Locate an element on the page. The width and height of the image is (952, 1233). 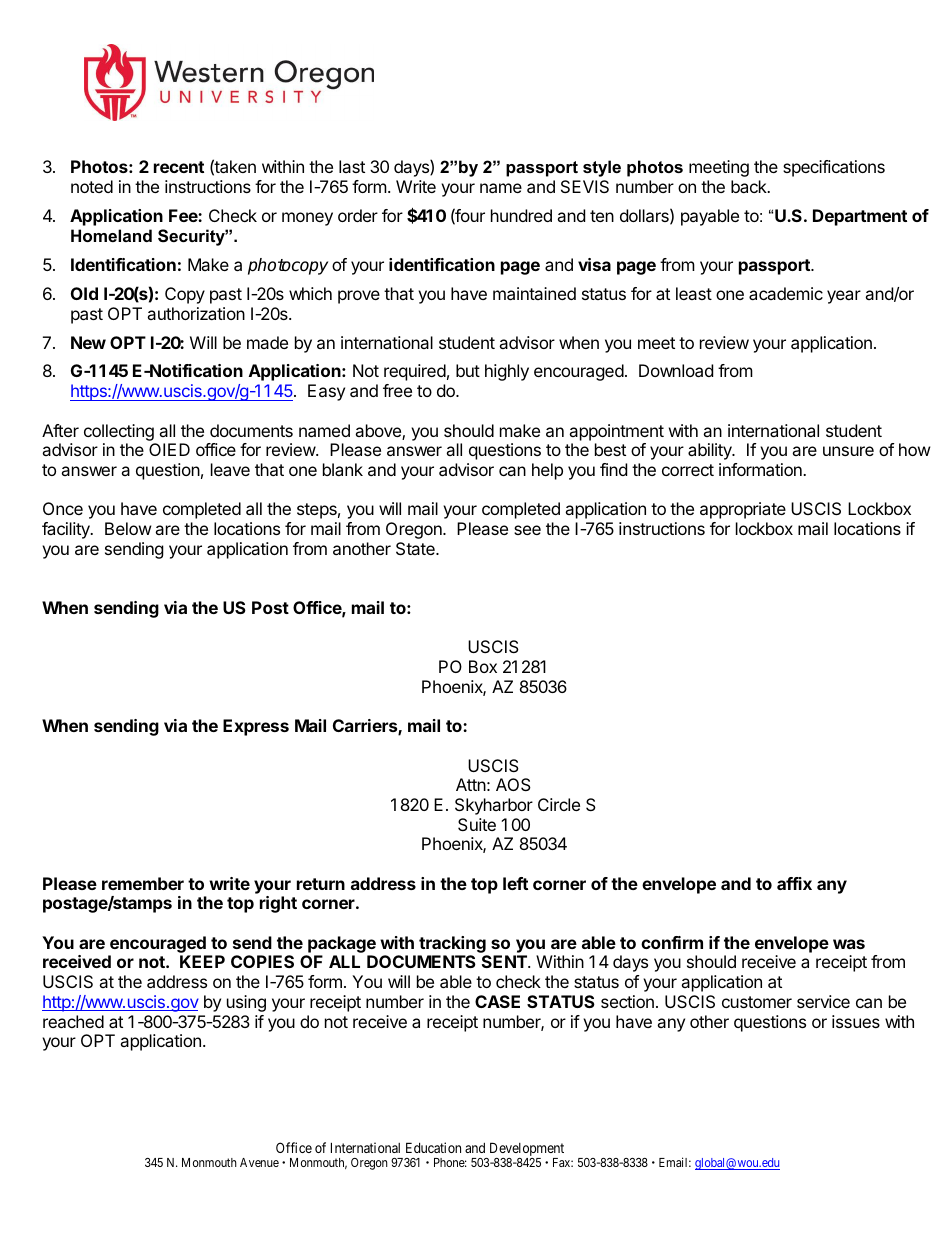
AOS is located at coordinates (513, 784).
